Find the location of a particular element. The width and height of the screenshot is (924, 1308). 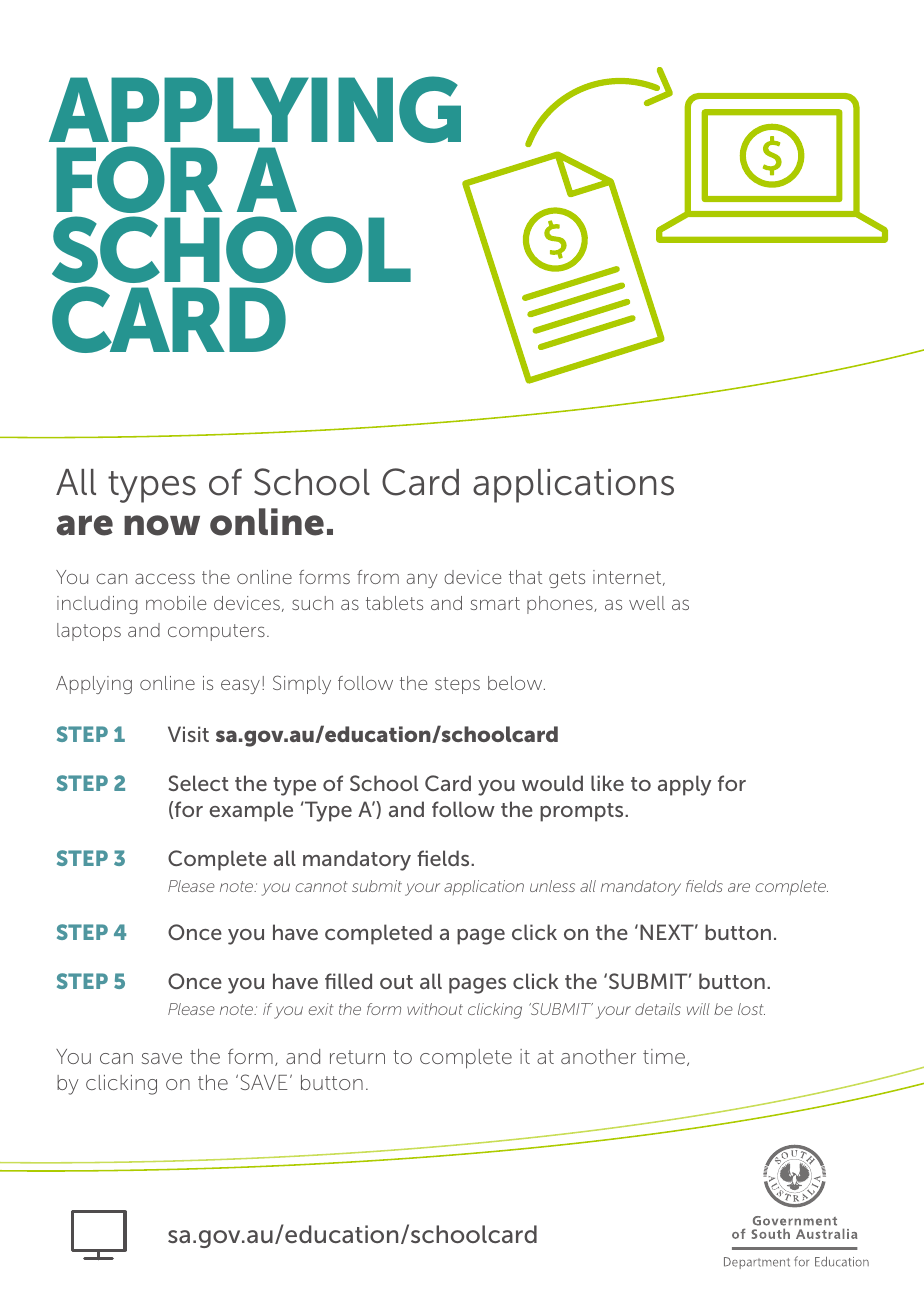

like is located at coordinates (607, 783).
